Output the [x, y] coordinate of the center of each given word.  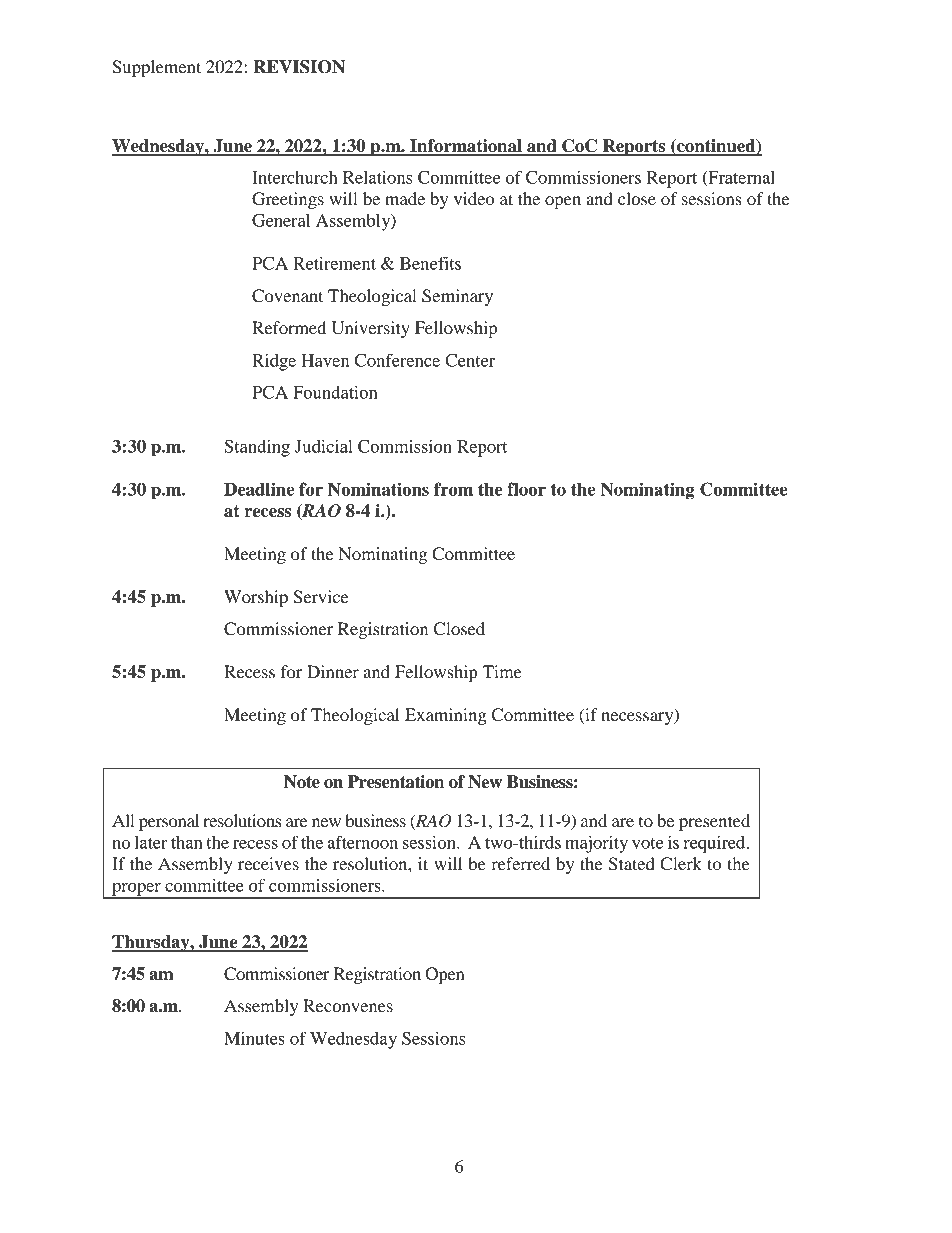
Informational [466, 147]
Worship [256, 598]
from [453, 489]
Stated [632, 864]
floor [526, 489]
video [474, 198]
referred [520, 863]
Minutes [254, 1038]
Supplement [156, 68]
